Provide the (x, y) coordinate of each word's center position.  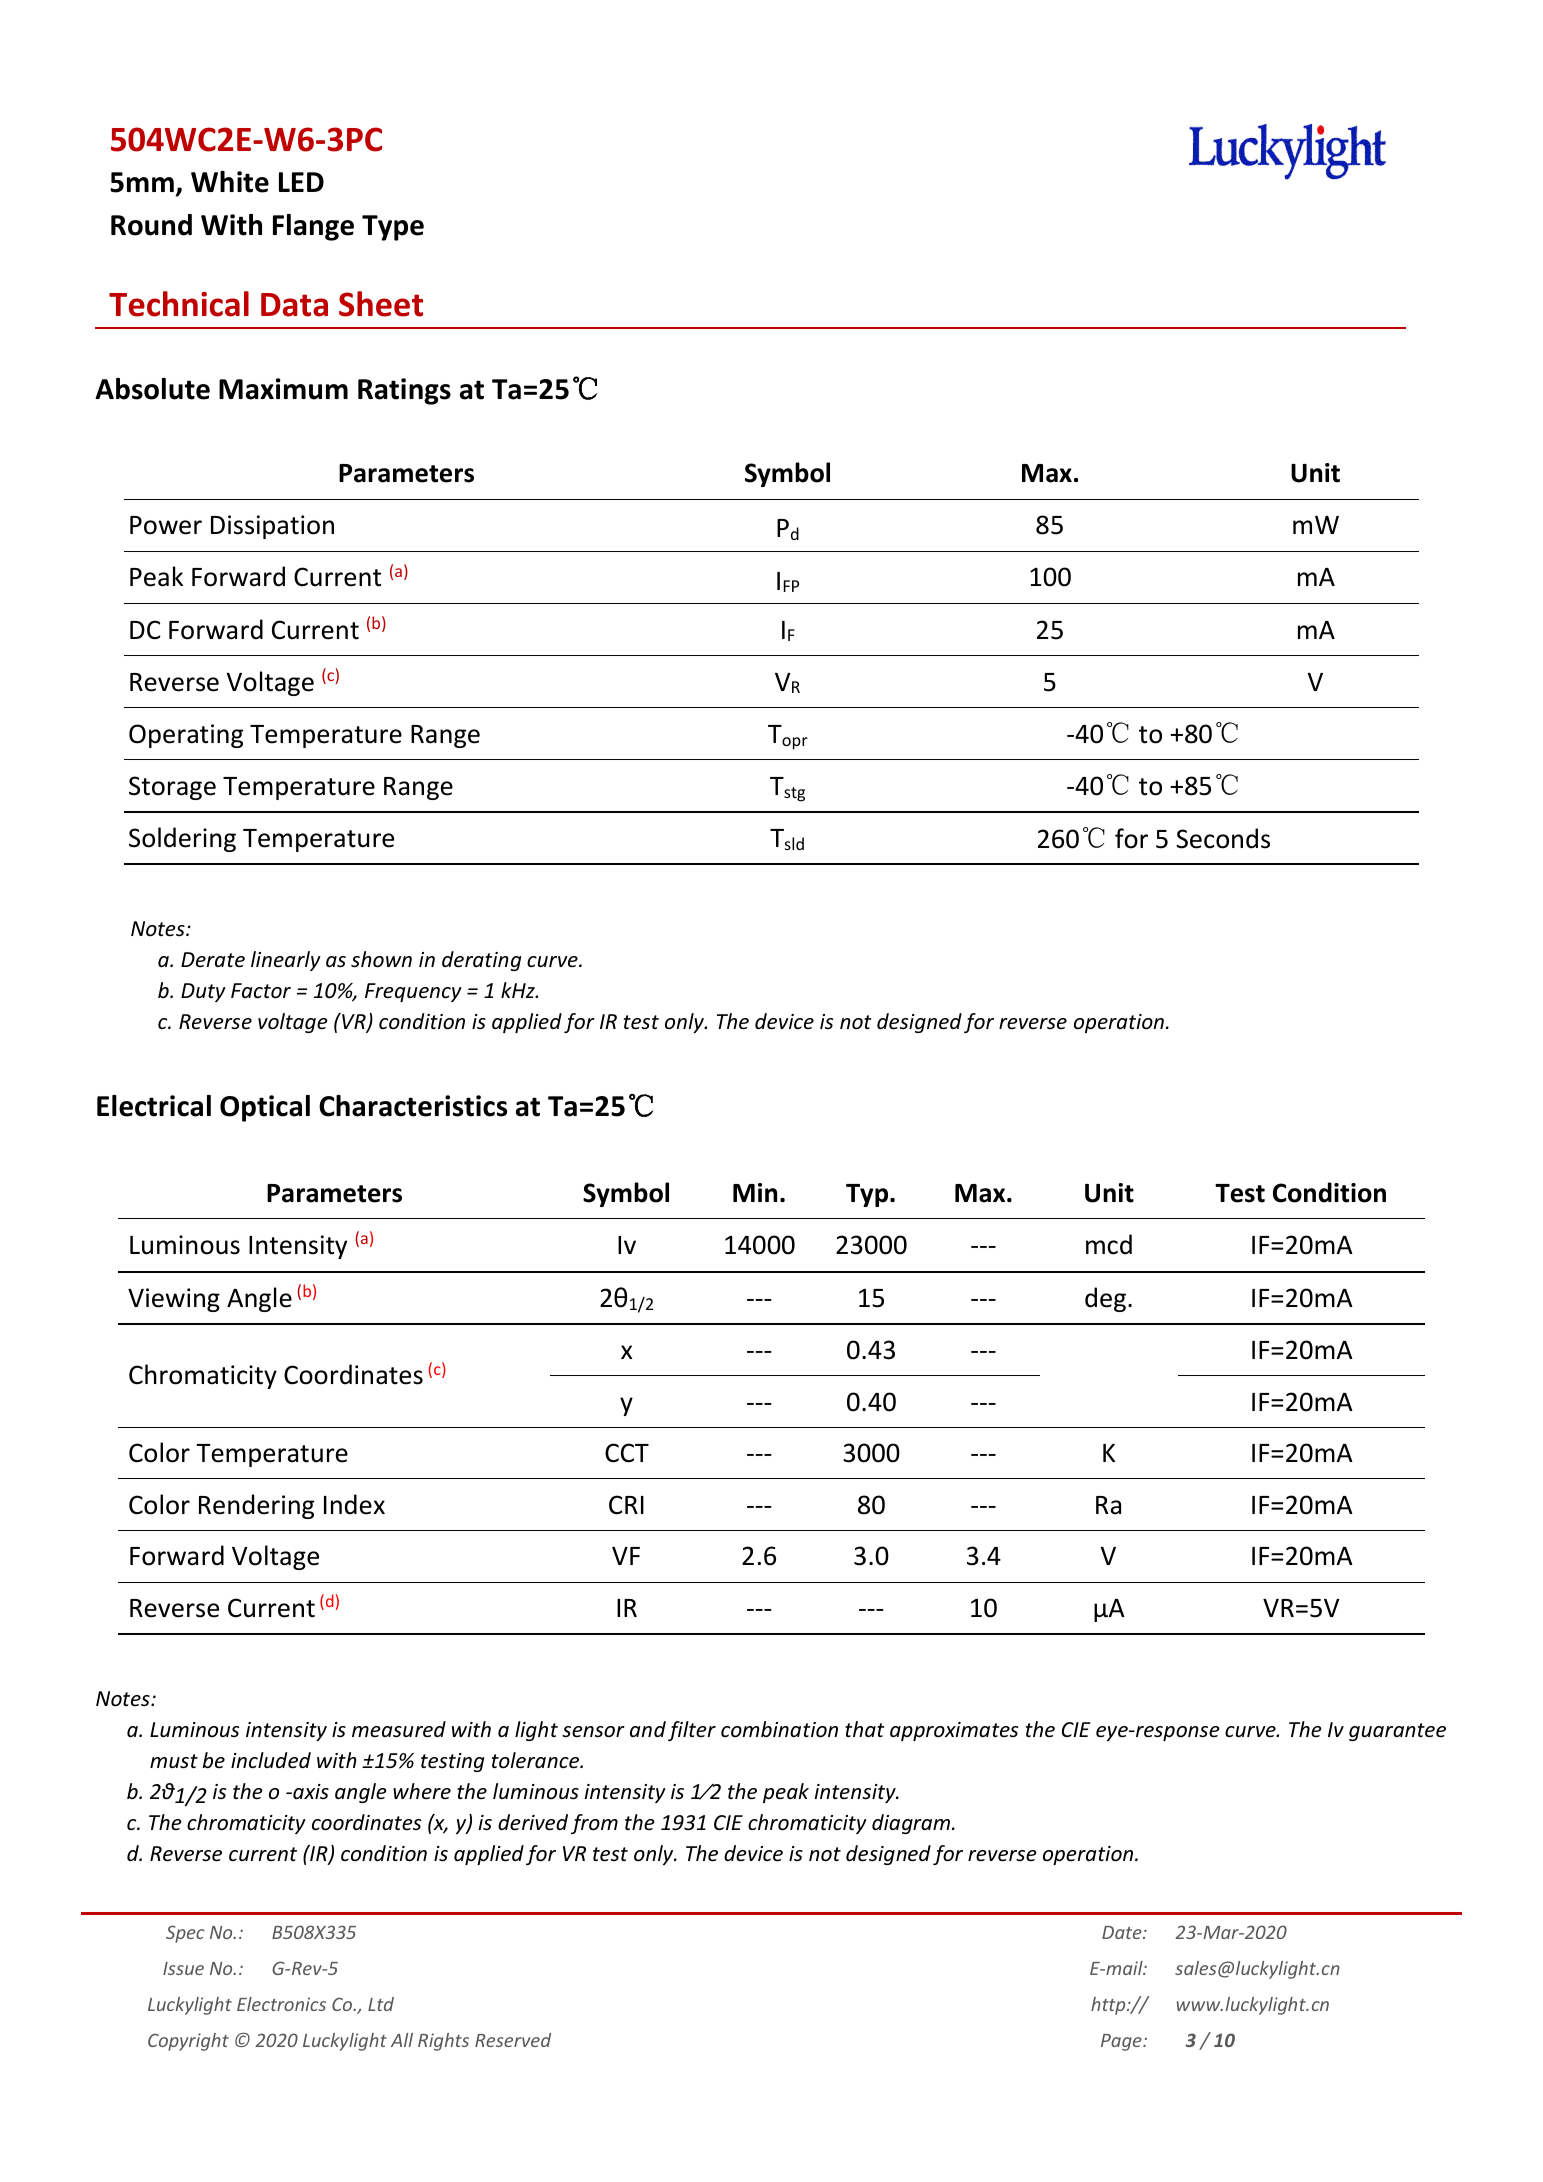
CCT (627, 1453)
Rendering (256, 1506)
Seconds (1223, 838)
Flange (313, 227)
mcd (1109, 1244)
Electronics (281, 2004)
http (1109, 2006)
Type (393, 228)
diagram (912, 1824)
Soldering (182, 839)
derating (482, 961)
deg (1105, 1299)
